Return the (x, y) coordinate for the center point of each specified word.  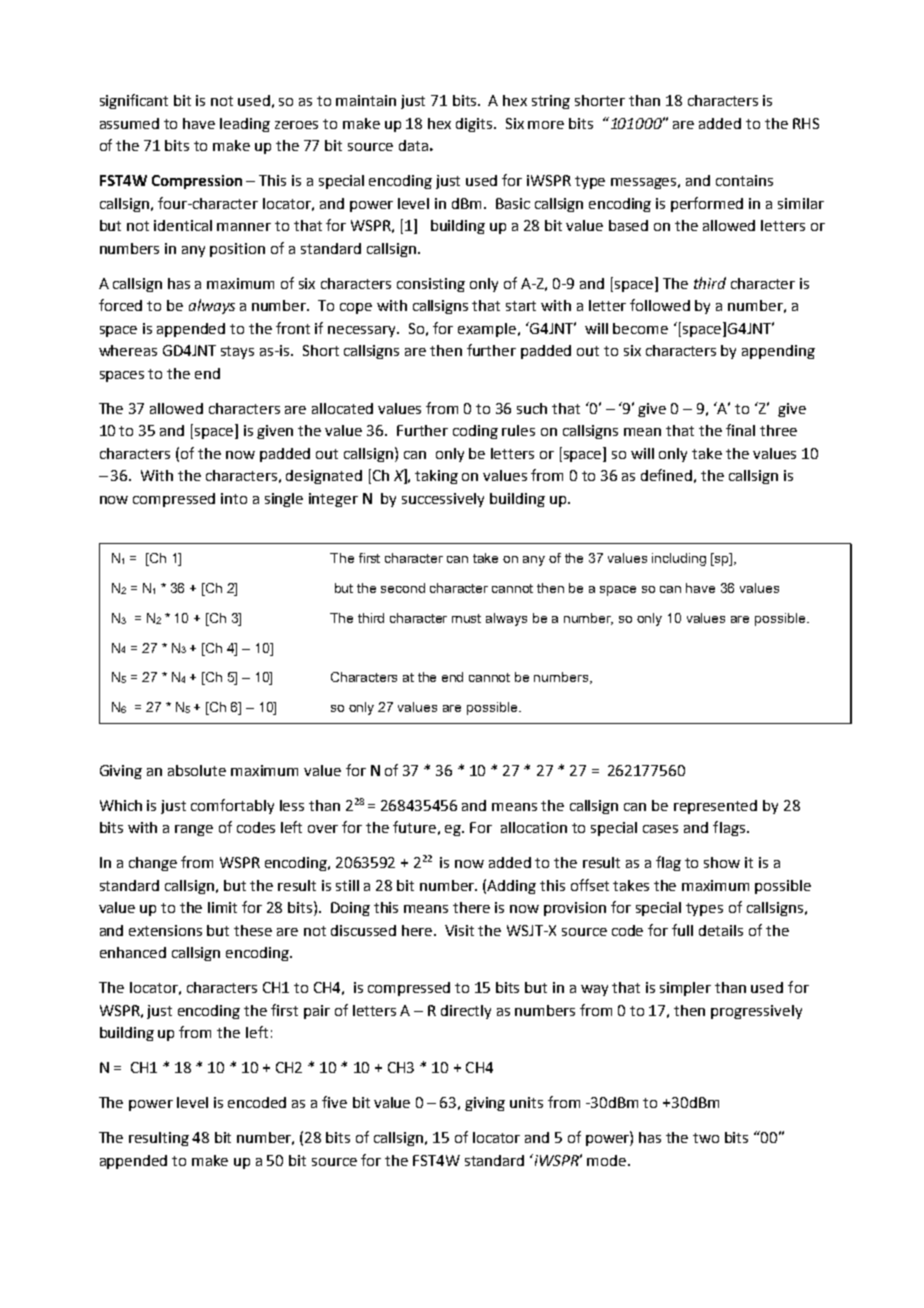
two (706, 1138)
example (488, 330)
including (679, 559)
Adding (511, 887)
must (466, 618)
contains (744, 180)
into (234, 498)
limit (222, 907)
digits (475, 125)
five (334, 1102)
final (740, 430)
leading (245, 125)
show (722, 862)
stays (237, 352)
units (526, 1102)
